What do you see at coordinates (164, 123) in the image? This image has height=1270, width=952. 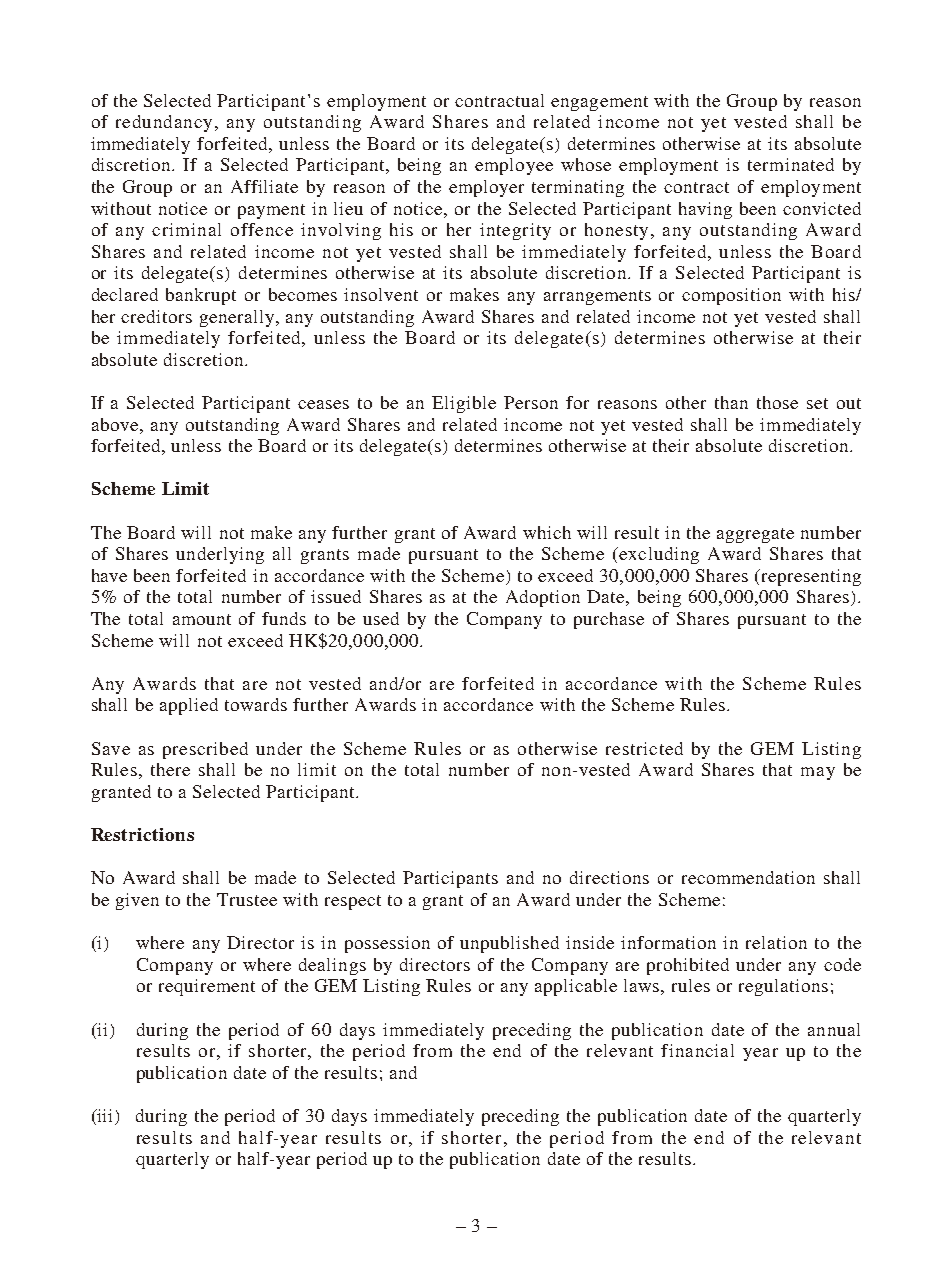 I see `redundancy` at bounding box center [164, 123].
